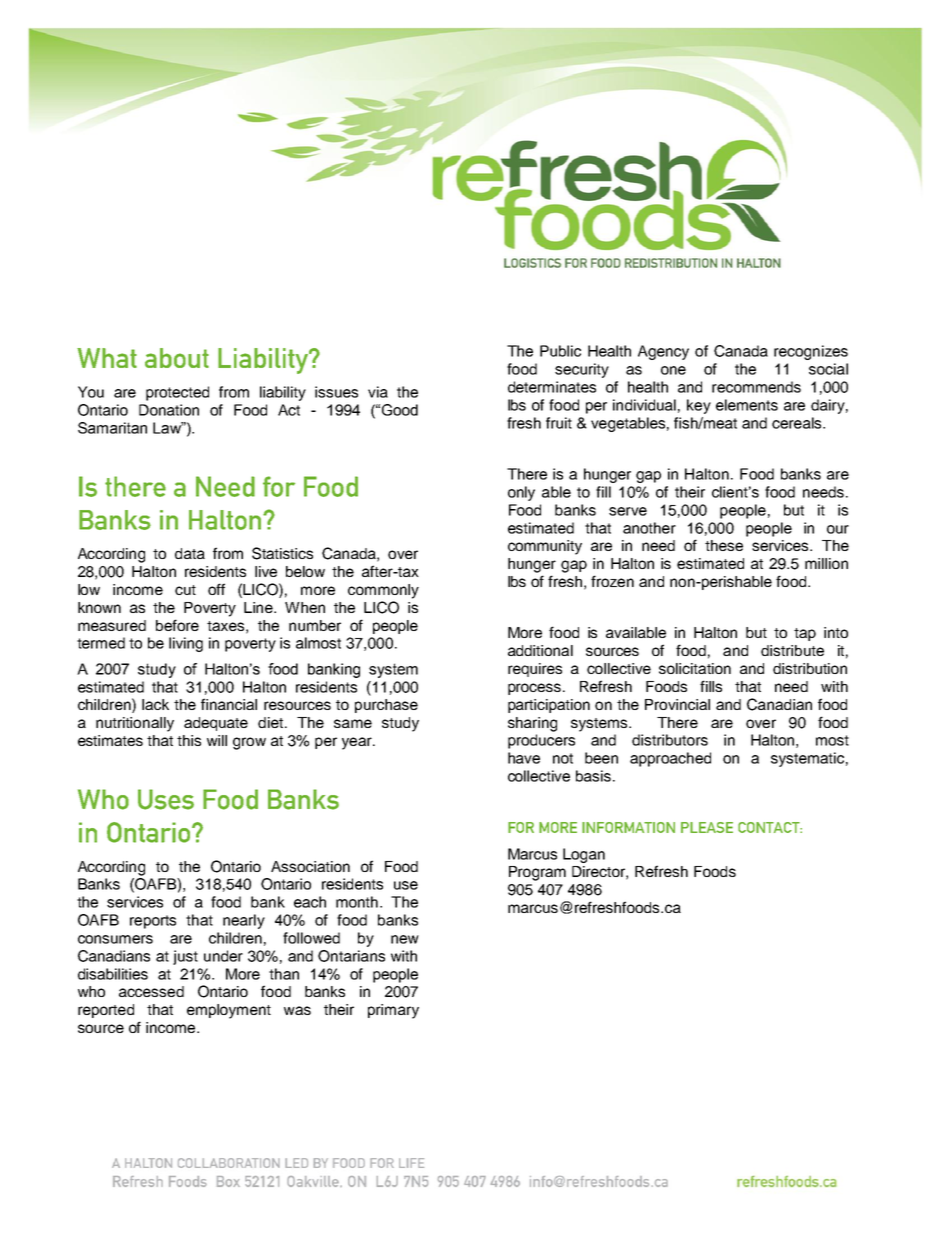 Image resolution: width=952 pixels, height=1233 pixels. Describe the element at coordinates (756, 387) in the image. I see `recommends` at that location.
